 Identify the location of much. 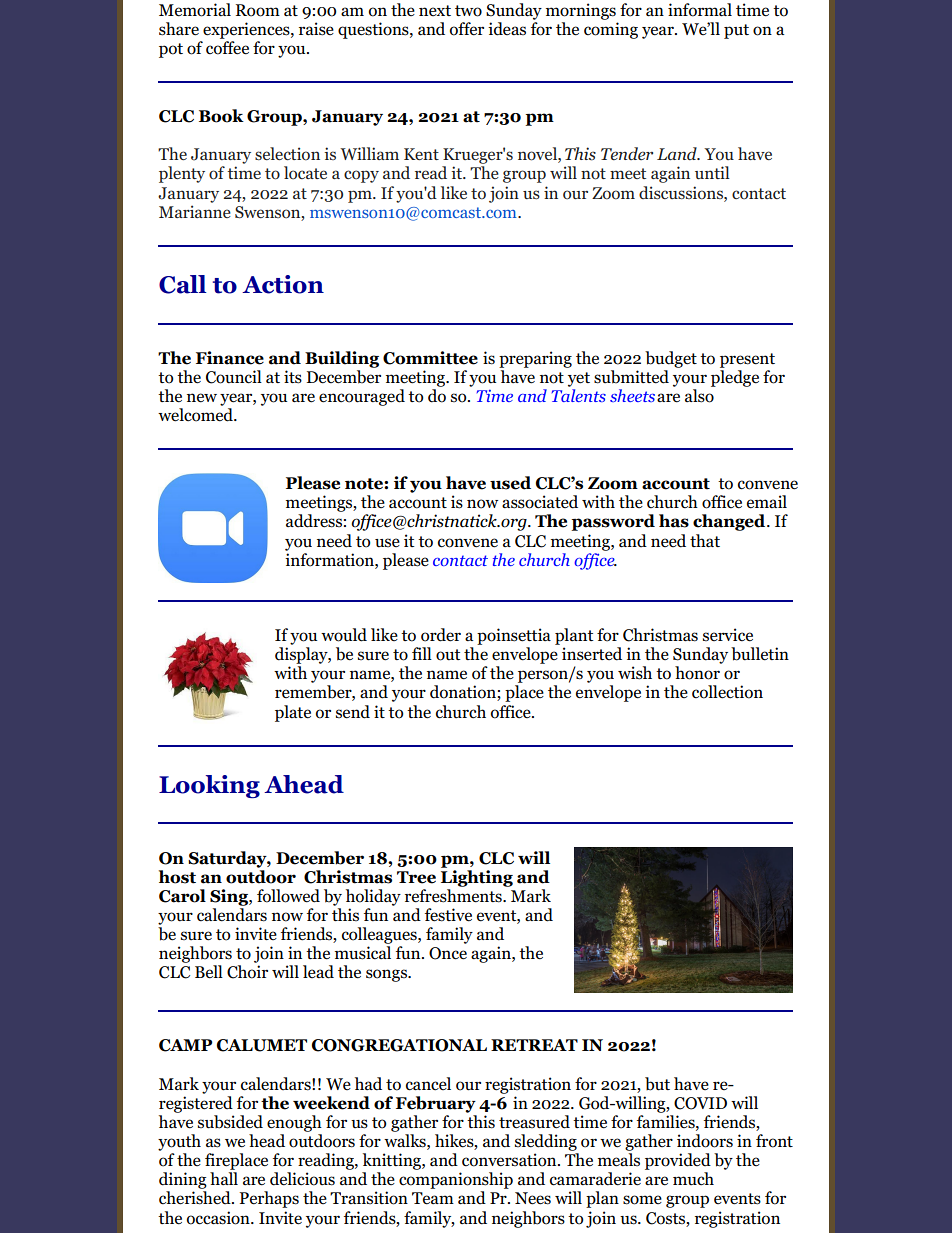
(693, 1179).
